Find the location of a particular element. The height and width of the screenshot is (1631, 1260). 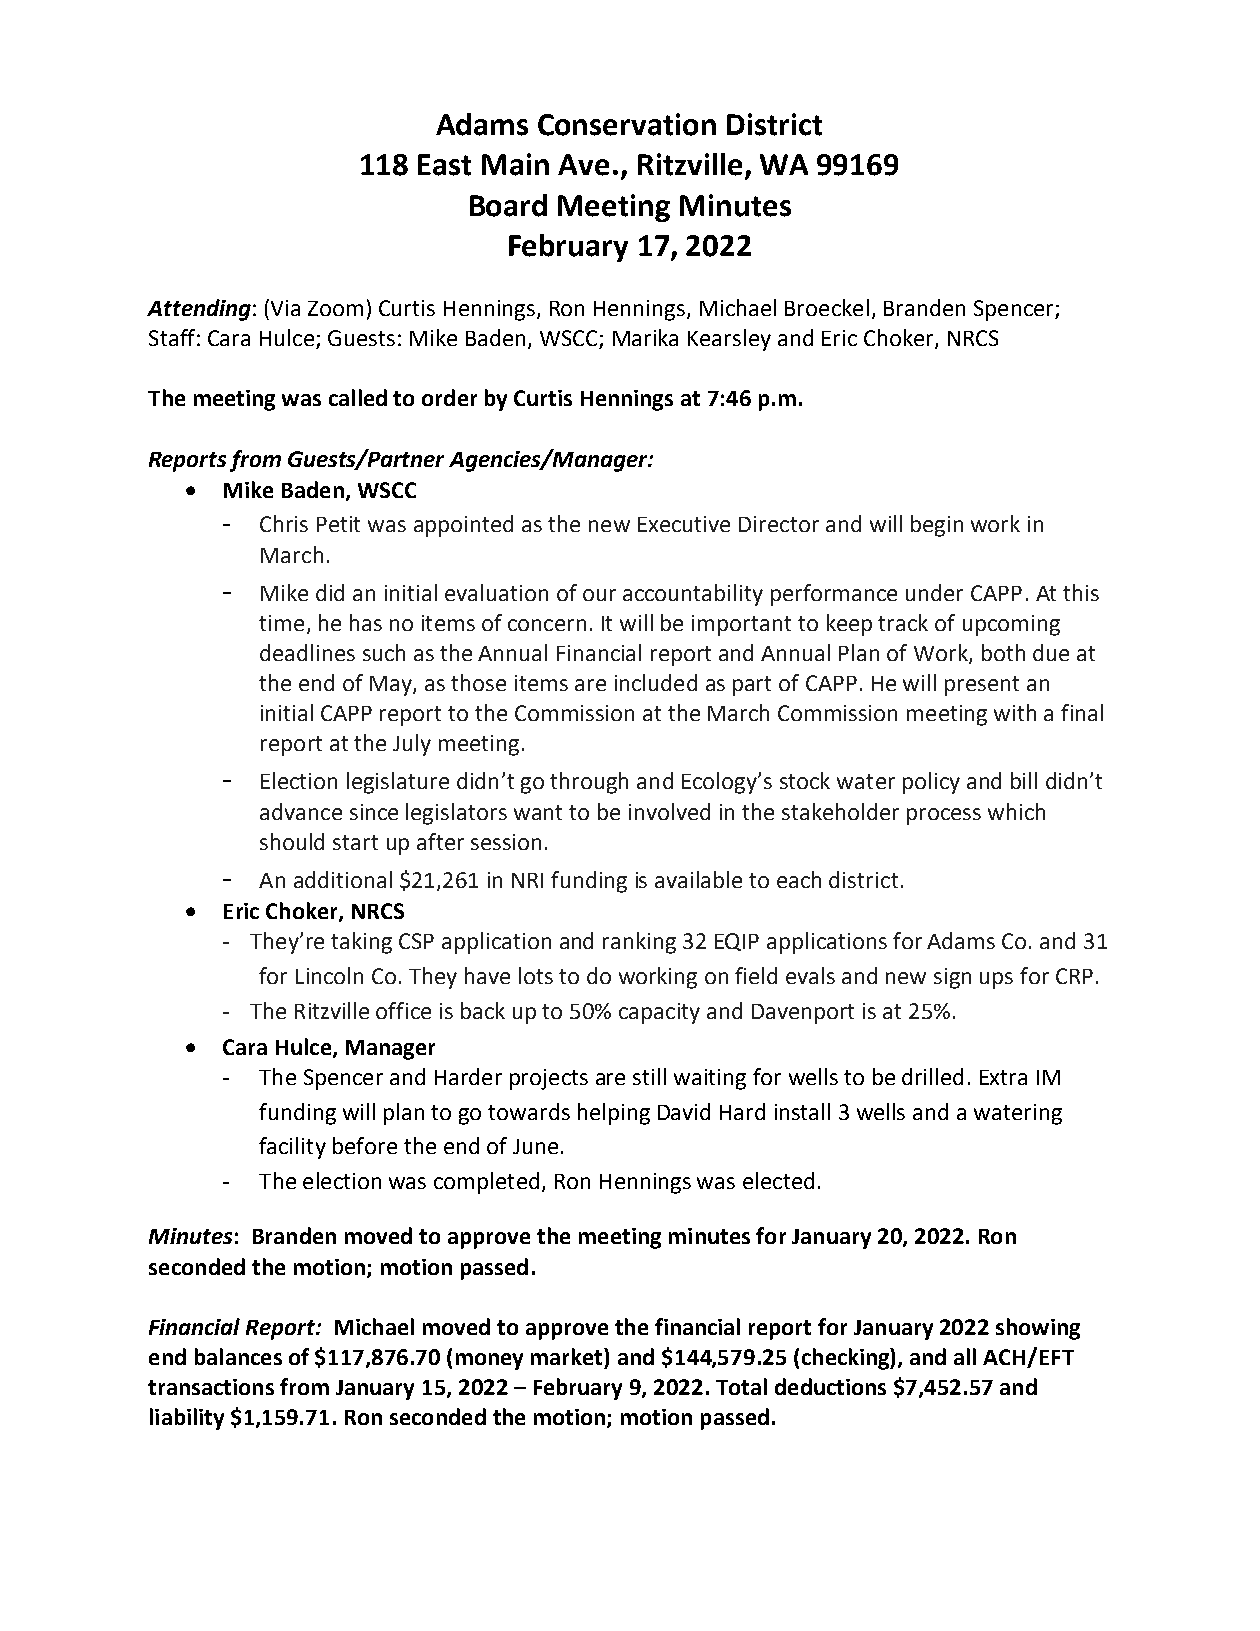

East is located at coordinates (444, 165).
